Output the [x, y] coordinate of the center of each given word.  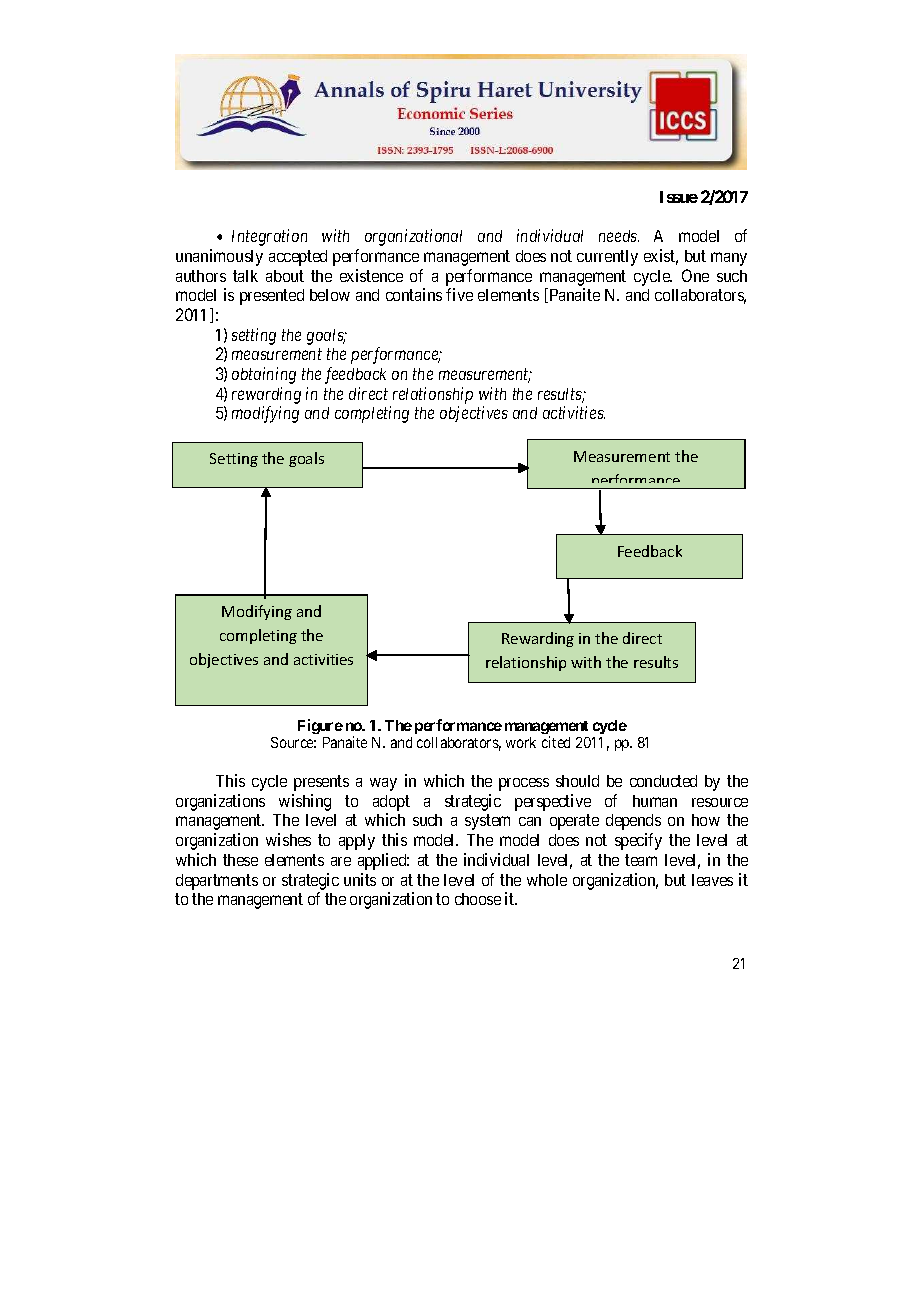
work [521, 742]
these [240, 860]
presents [321, 783]
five [459, 294]
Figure [320, 726]
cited [556, 742]
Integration [269, 237]
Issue [679, 197]
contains [414, 294]
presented [272, 297]
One [695, 275]
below [330, 295]
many [729, 259]
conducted [663, 781]
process [524, 784]
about [285, 276]
